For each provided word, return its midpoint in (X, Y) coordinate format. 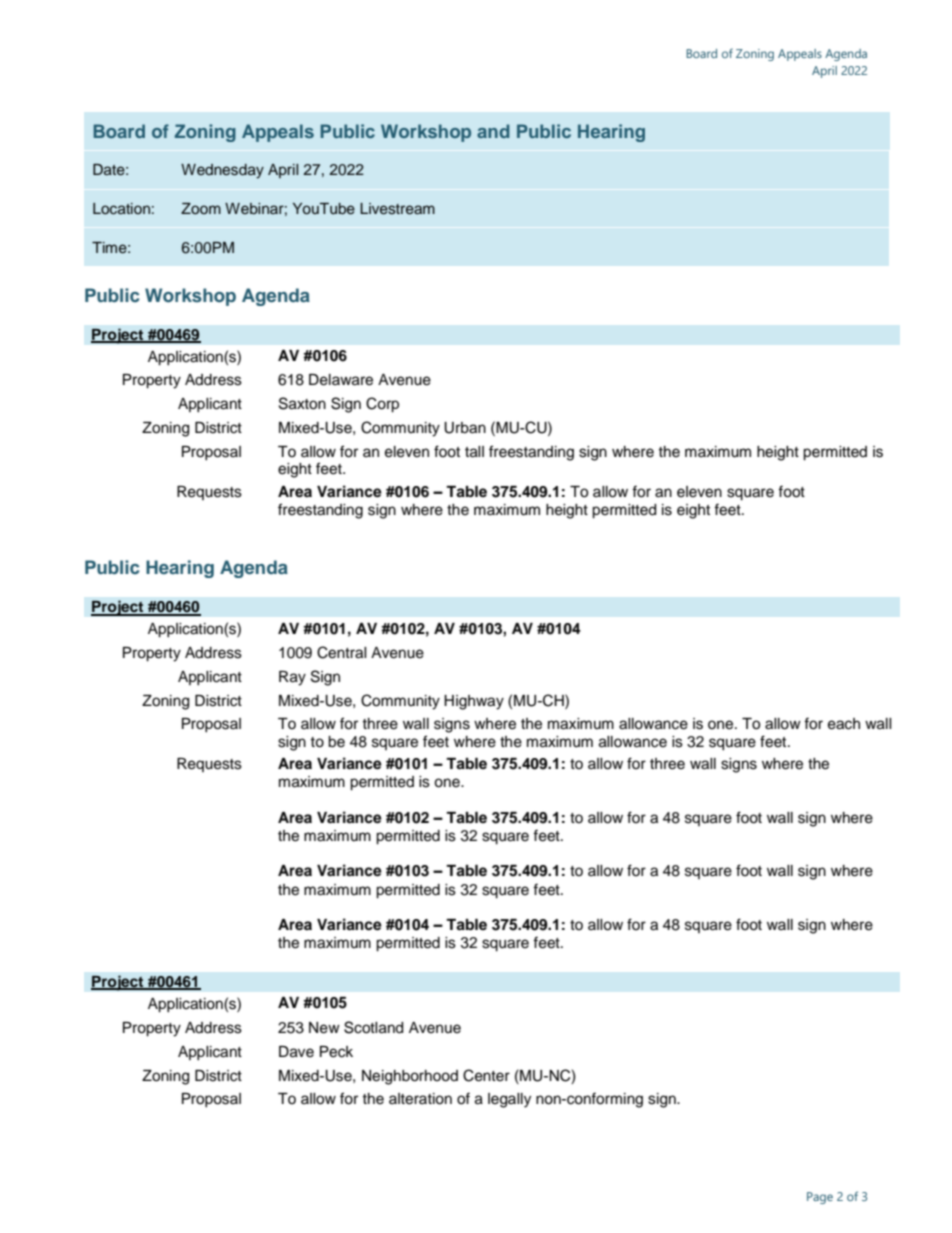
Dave (296, 1052)
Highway (474, 702)
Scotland (373, 1027)
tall (474, 452)
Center (486, 1075)
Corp (382, 405)
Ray (292, 678)
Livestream (397, 209)
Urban (465, 428)
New (324, 1028)
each (844, 724)
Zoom (201, 209)
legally (509, 1100)
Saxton (302, 403)
